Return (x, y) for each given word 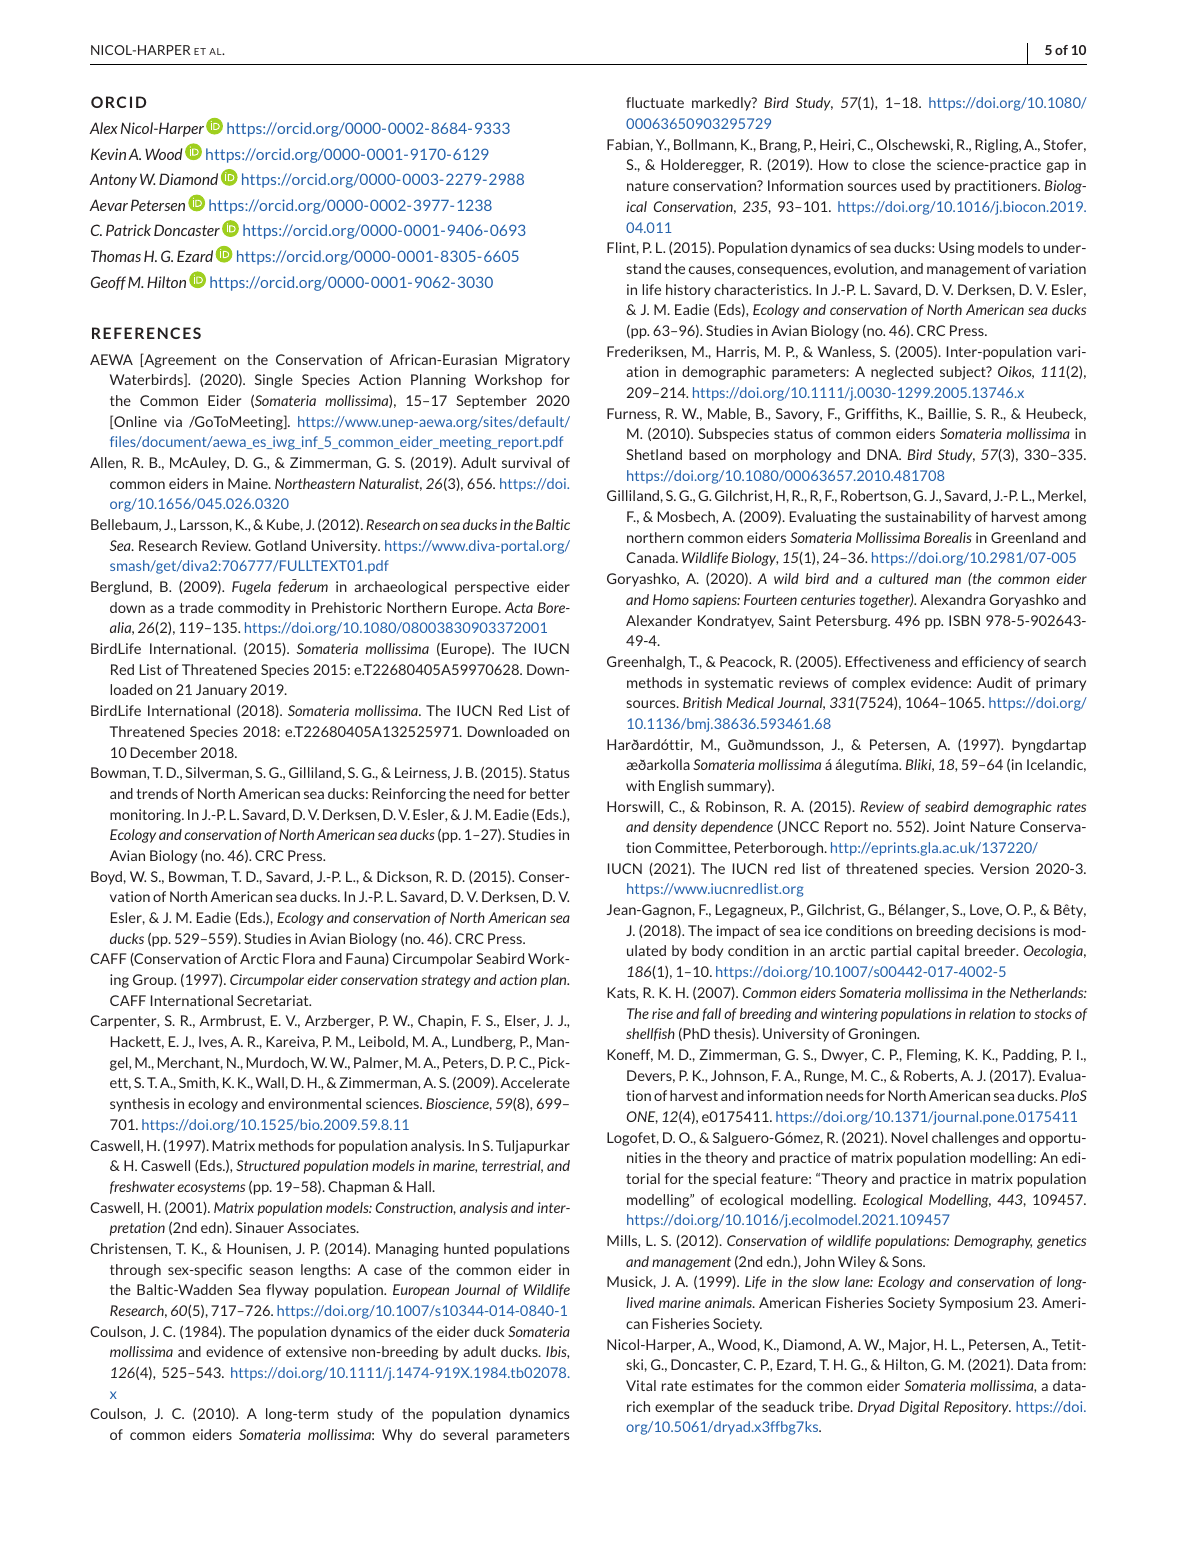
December (164, 752)
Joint (949, 826)
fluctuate (655, 102)
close (888, 164)
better (550, 793)
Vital (641, 1385)
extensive (316, 1351)
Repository (977, 1408)
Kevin (110, 154)
